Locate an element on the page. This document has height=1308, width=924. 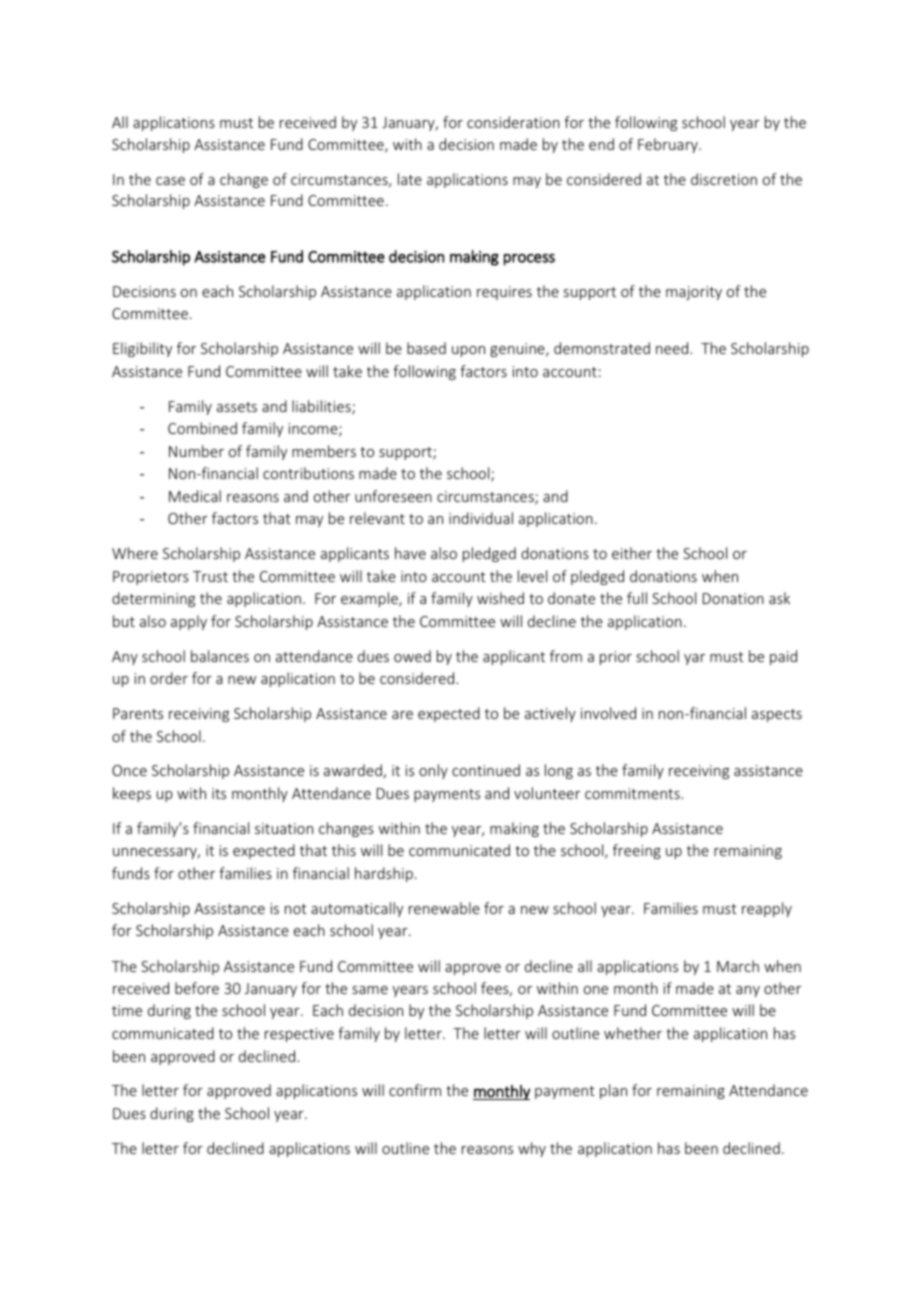
respective is located at coordinates (299, 1035).
